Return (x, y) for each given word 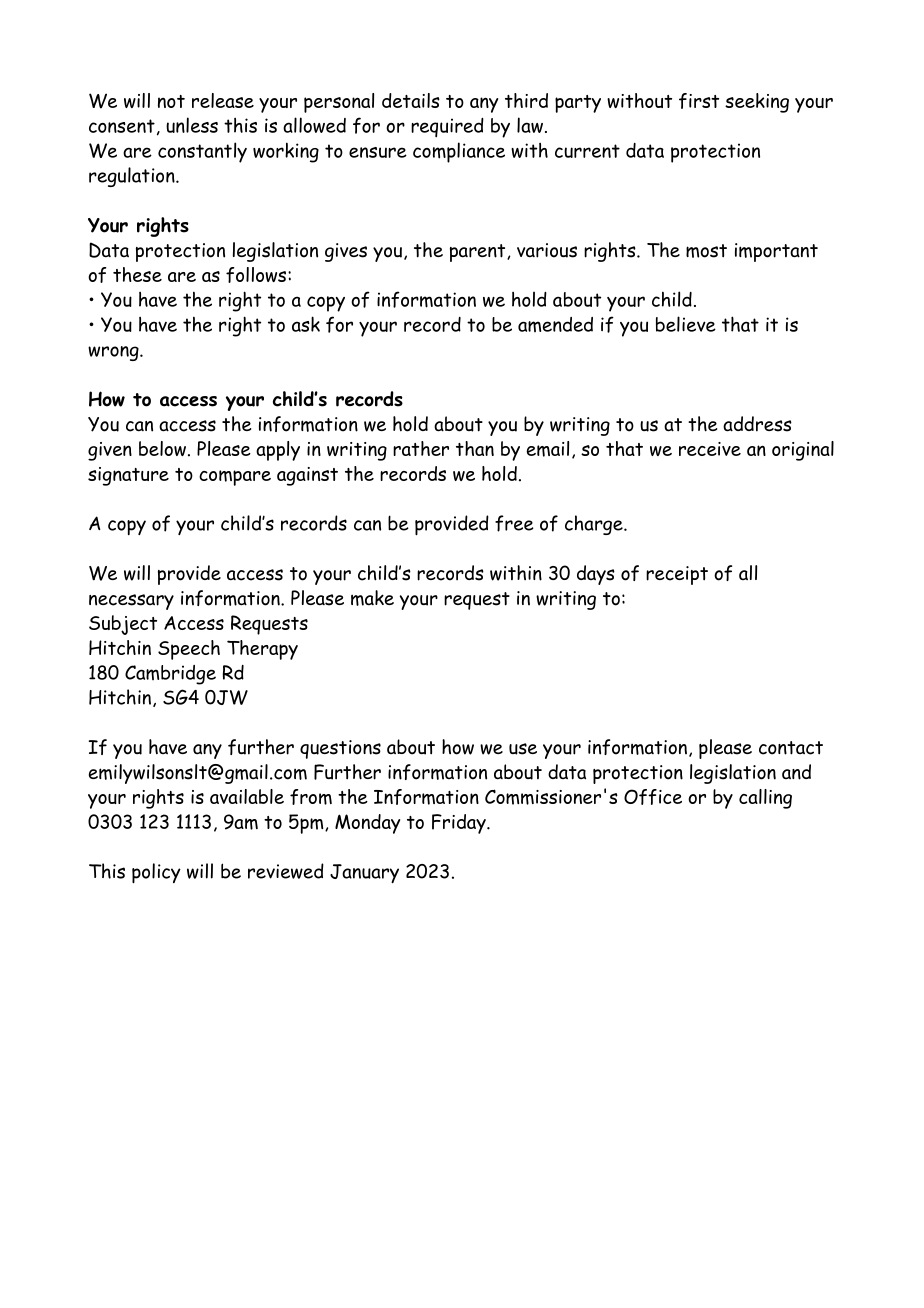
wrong (114, 353)
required (447, 127)
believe (686, 324)
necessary (131, 602)
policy (156, 873)
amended (555, 324)
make (372, 598)
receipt (677, 575)
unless (192, 125)
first (699, 101)
